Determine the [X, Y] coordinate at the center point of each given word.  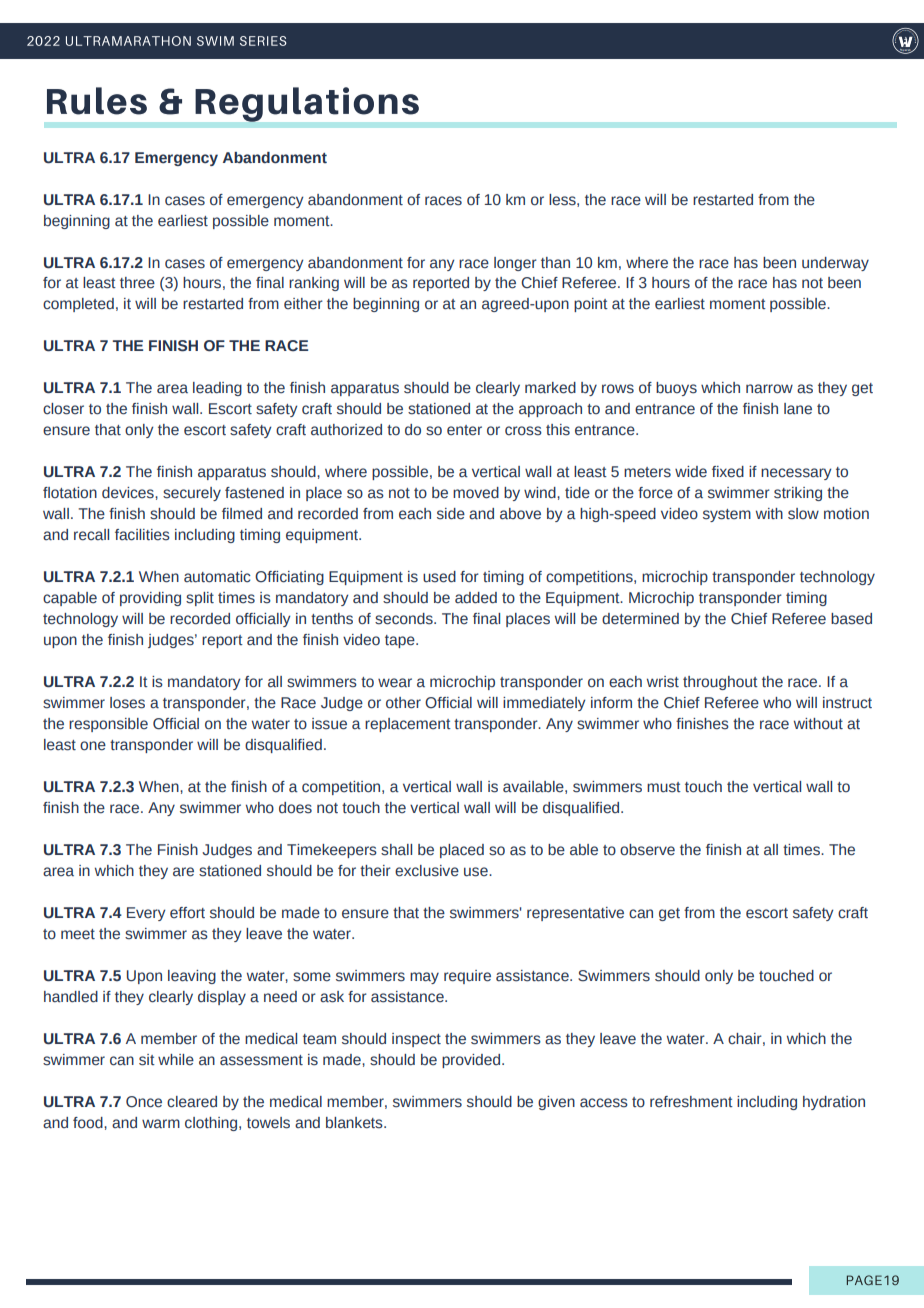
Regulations [307, 104]
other [403, 703]
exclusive [427, 871]
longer [515, 264]
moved [476, 493]
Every [146, 914]
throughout [720, 683]
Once [144, 1102]
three [137, 283]
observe [647, 850]
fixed [728, 472]
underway [835, 264]
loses [127, 703]
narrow [769, 389]
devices [129, 493]
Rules [97, 101]
